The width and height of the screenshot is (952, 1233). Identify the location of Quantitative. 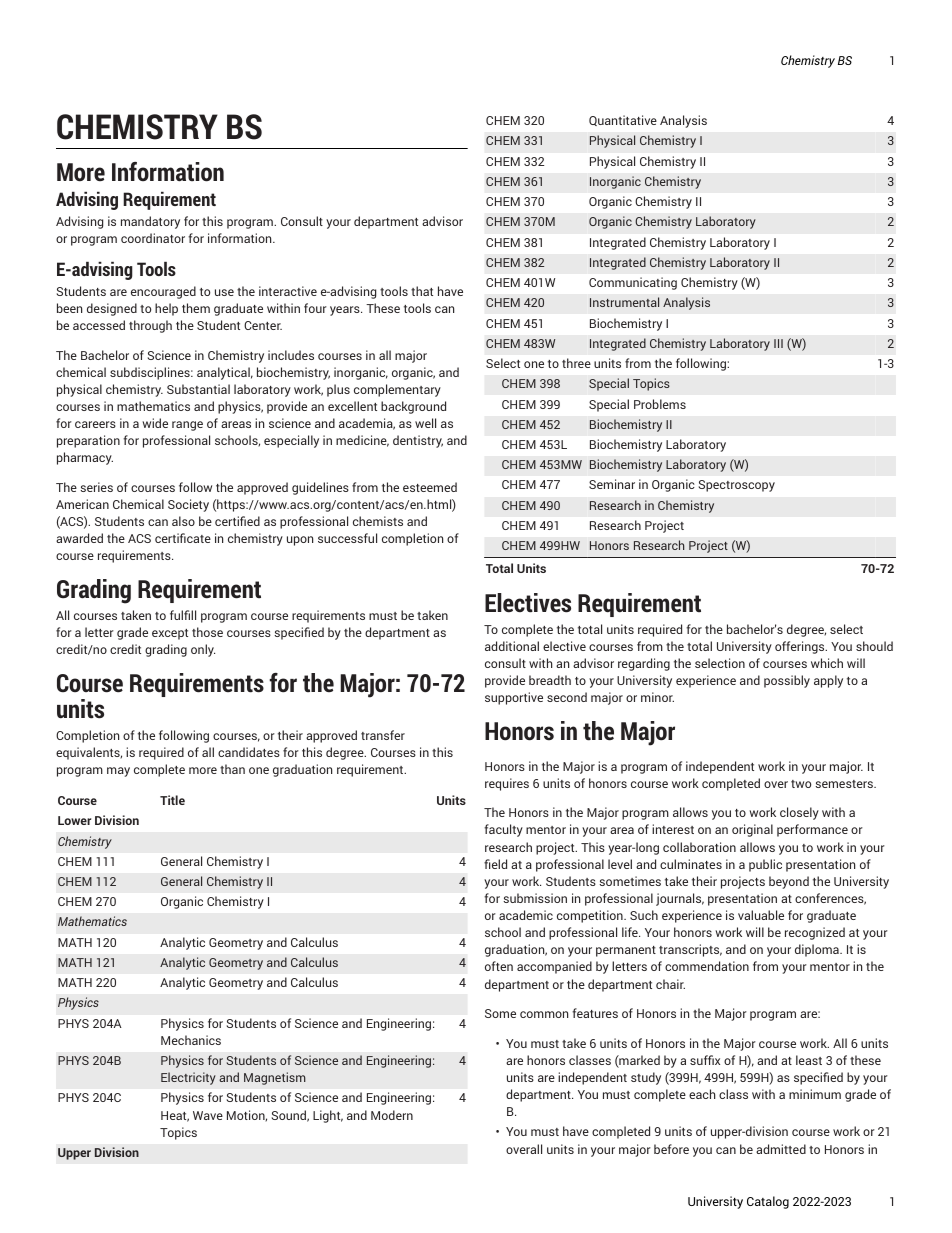
(623, 120).
